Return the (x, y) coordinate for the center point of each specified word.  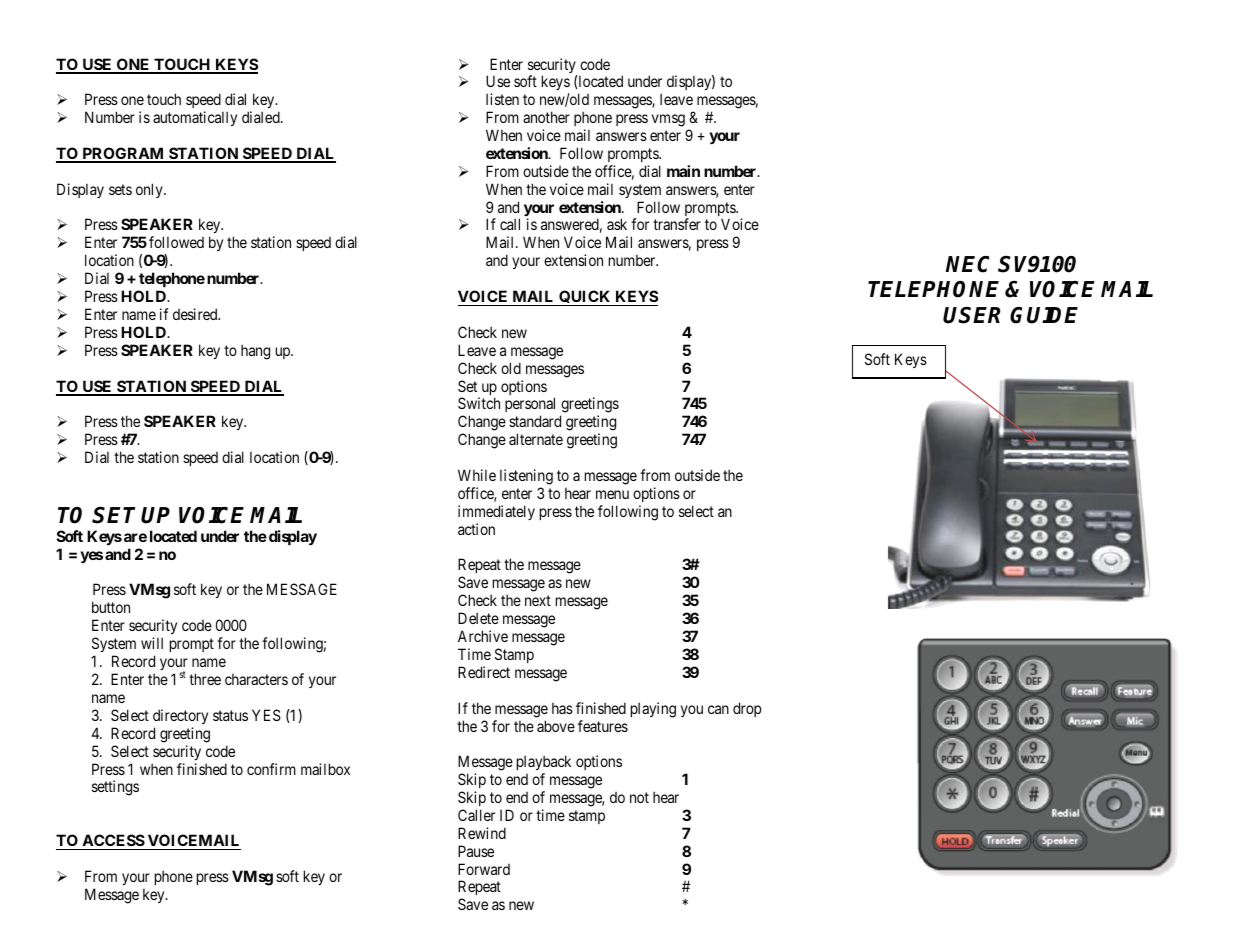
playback (544, 764)
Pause (476, 851)
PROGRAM (123, 155)
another (546, 117)
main (683, 171)
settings (115, 788)
